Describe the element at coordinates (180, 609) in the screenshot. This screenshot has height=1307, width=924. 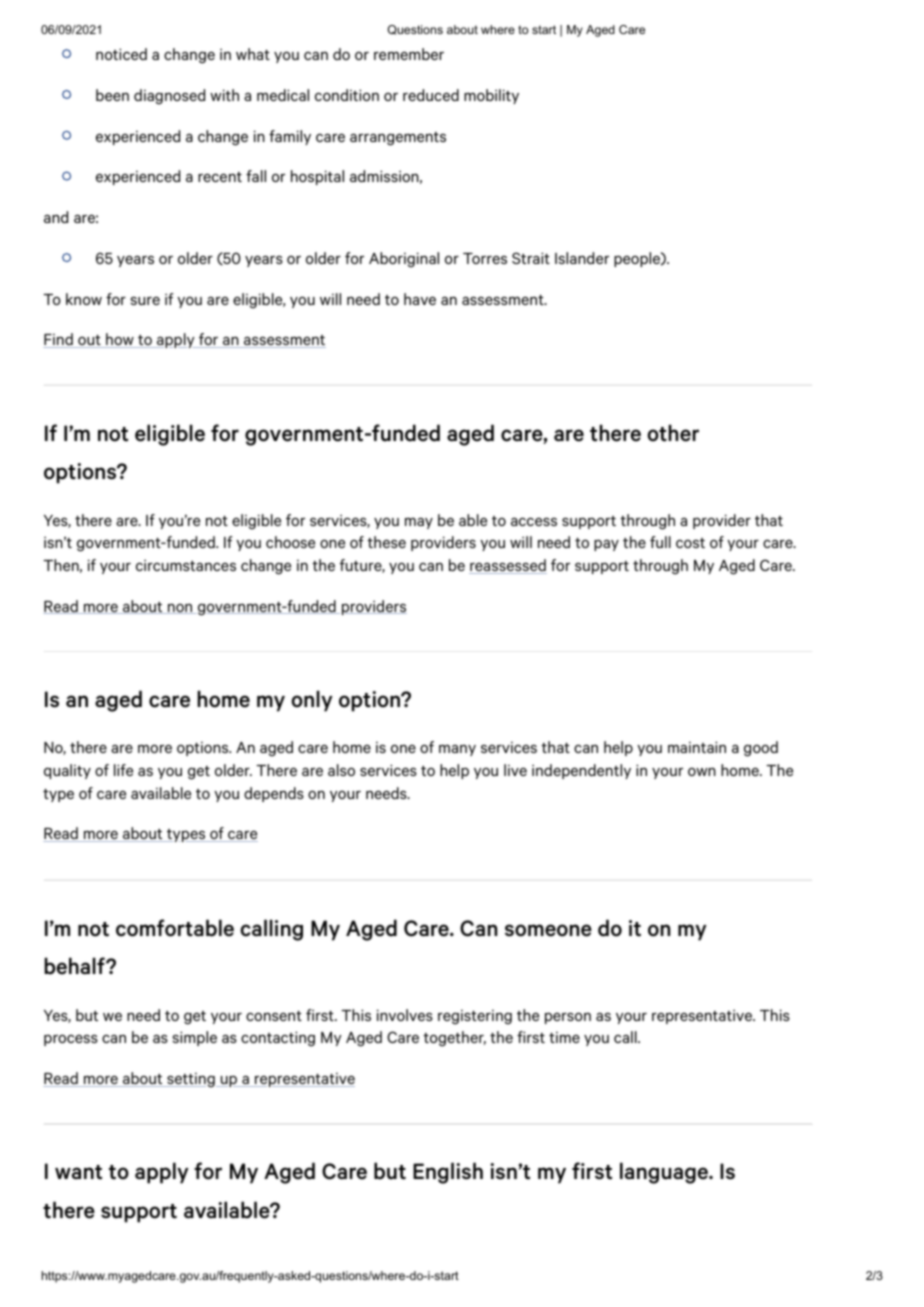
I see `non` at that location.
